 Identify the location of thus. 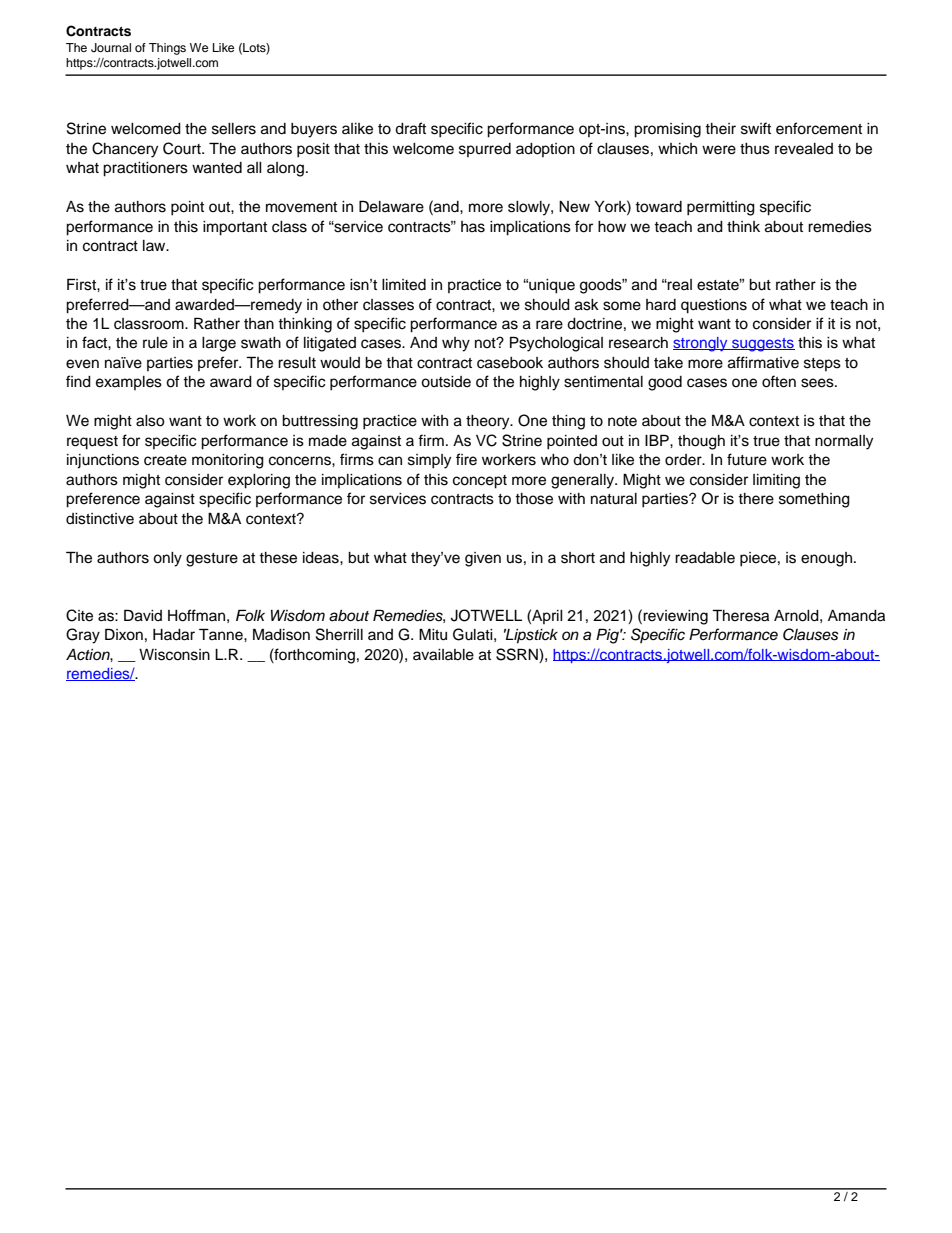
(755, 149).
